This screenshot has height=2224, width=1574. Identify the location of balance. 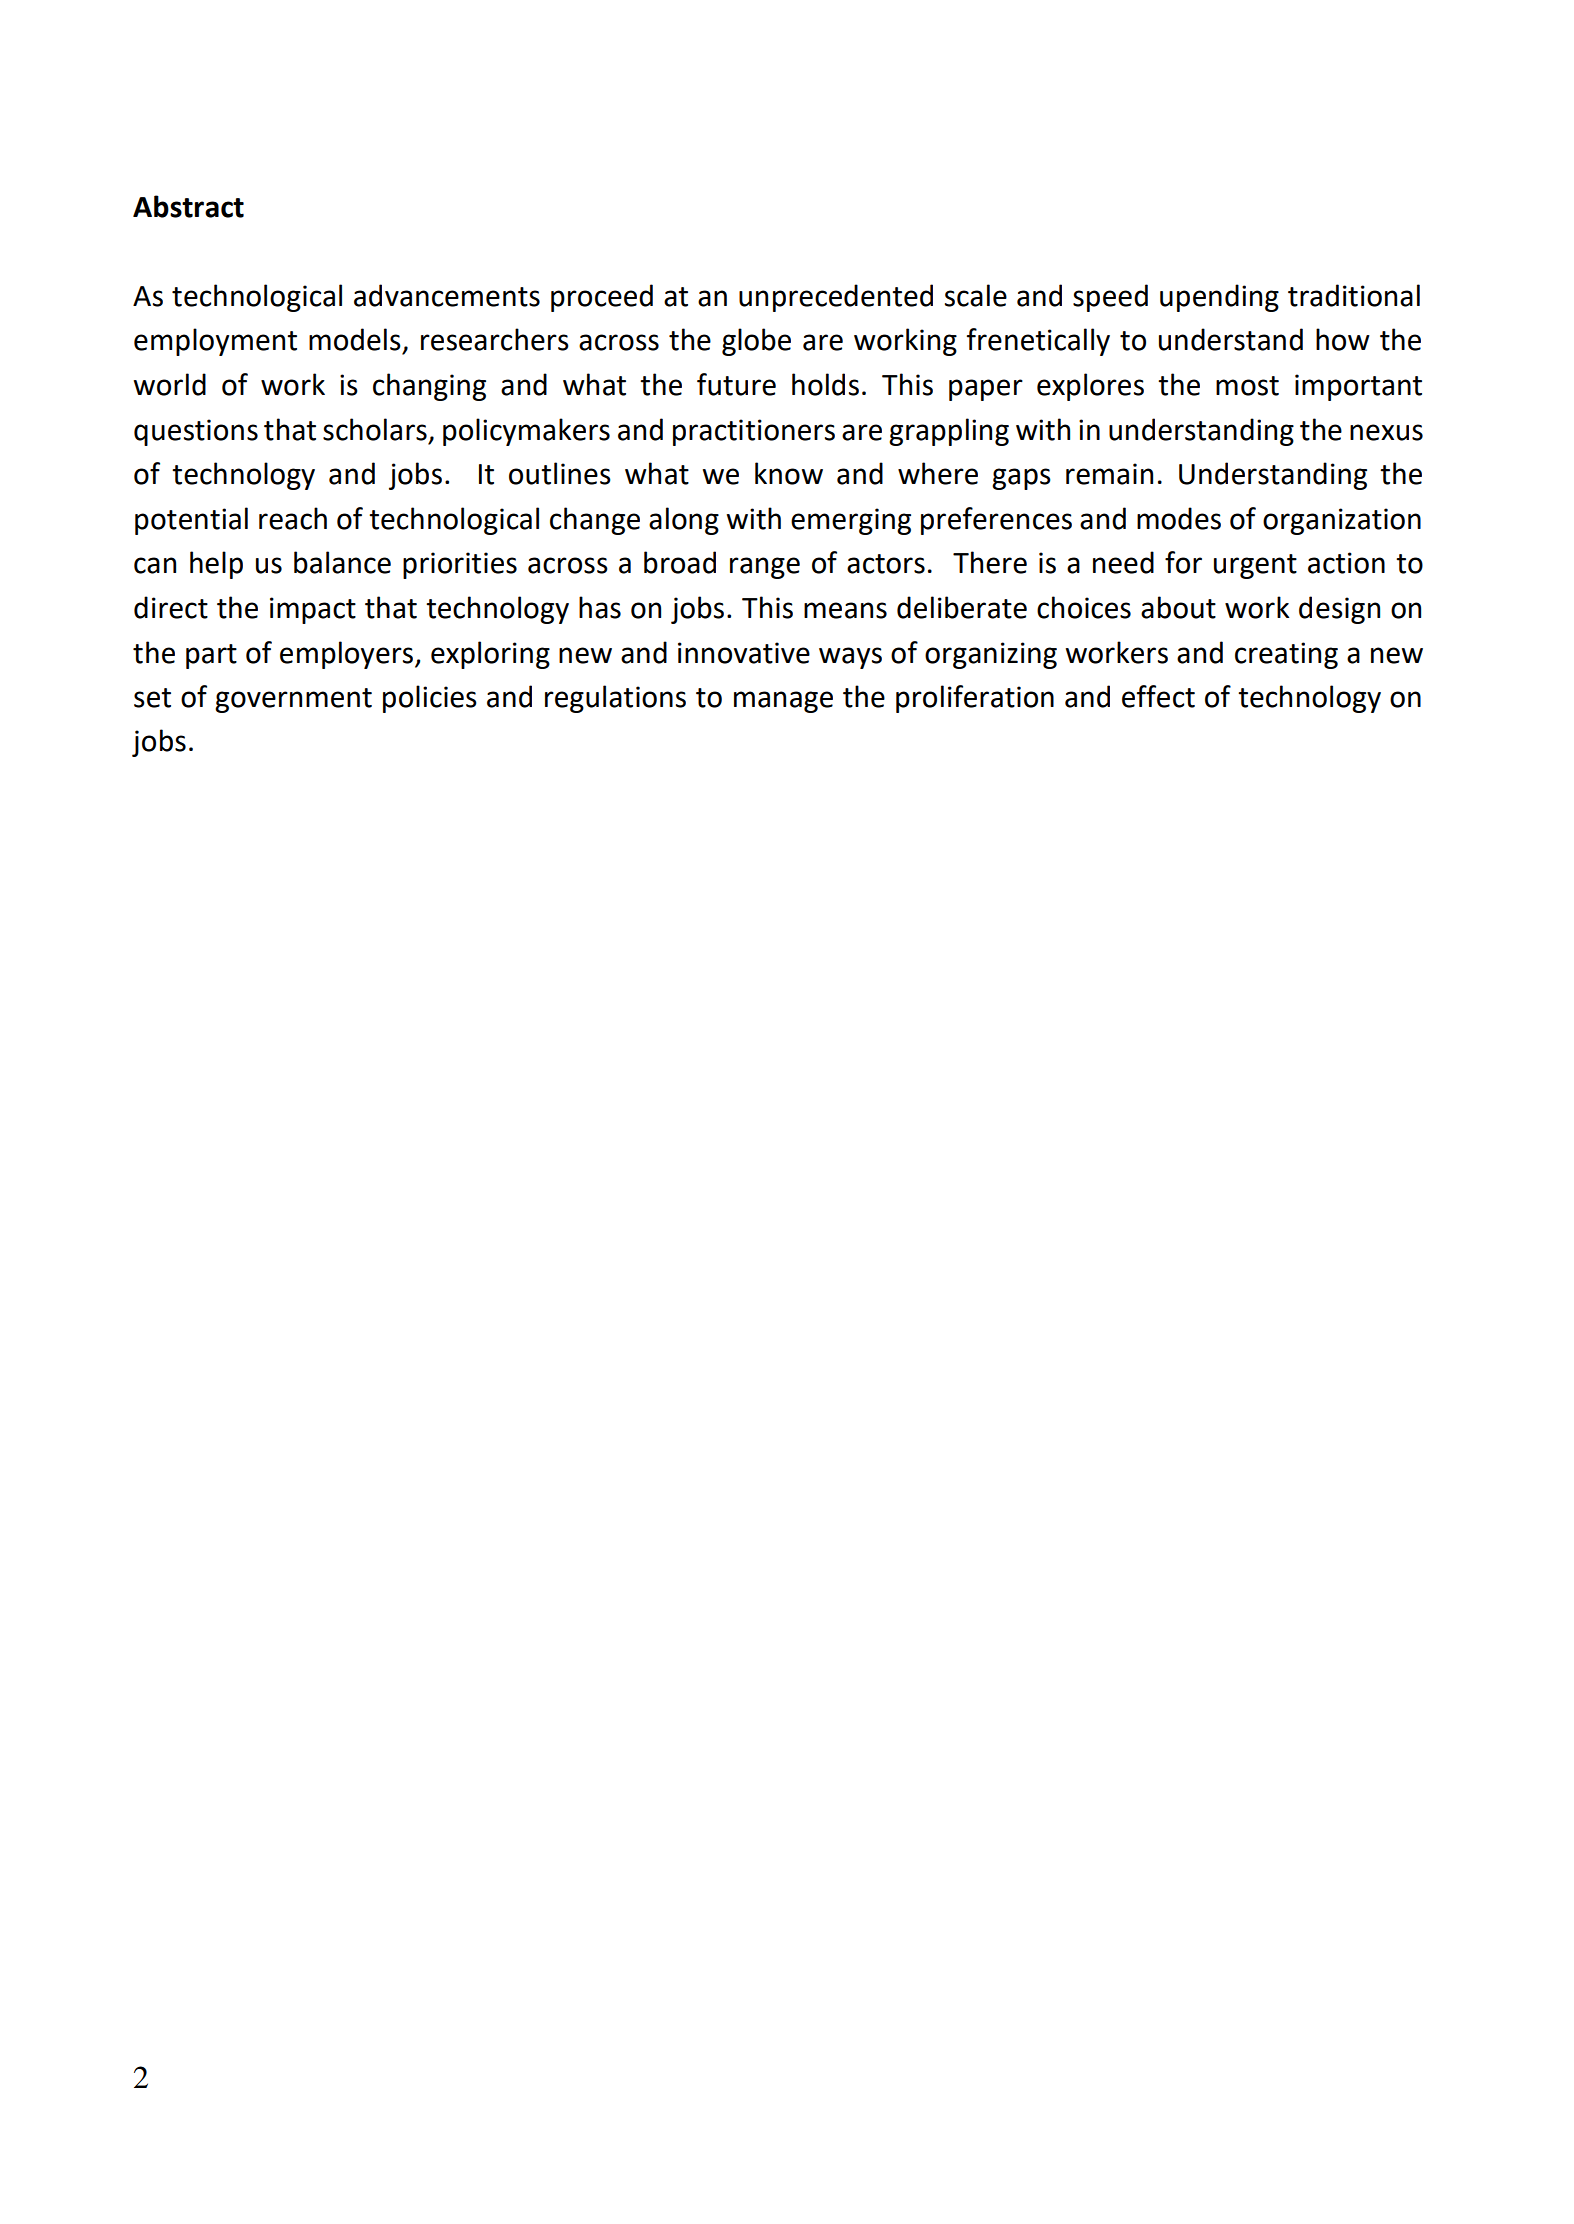
(342, 562).
